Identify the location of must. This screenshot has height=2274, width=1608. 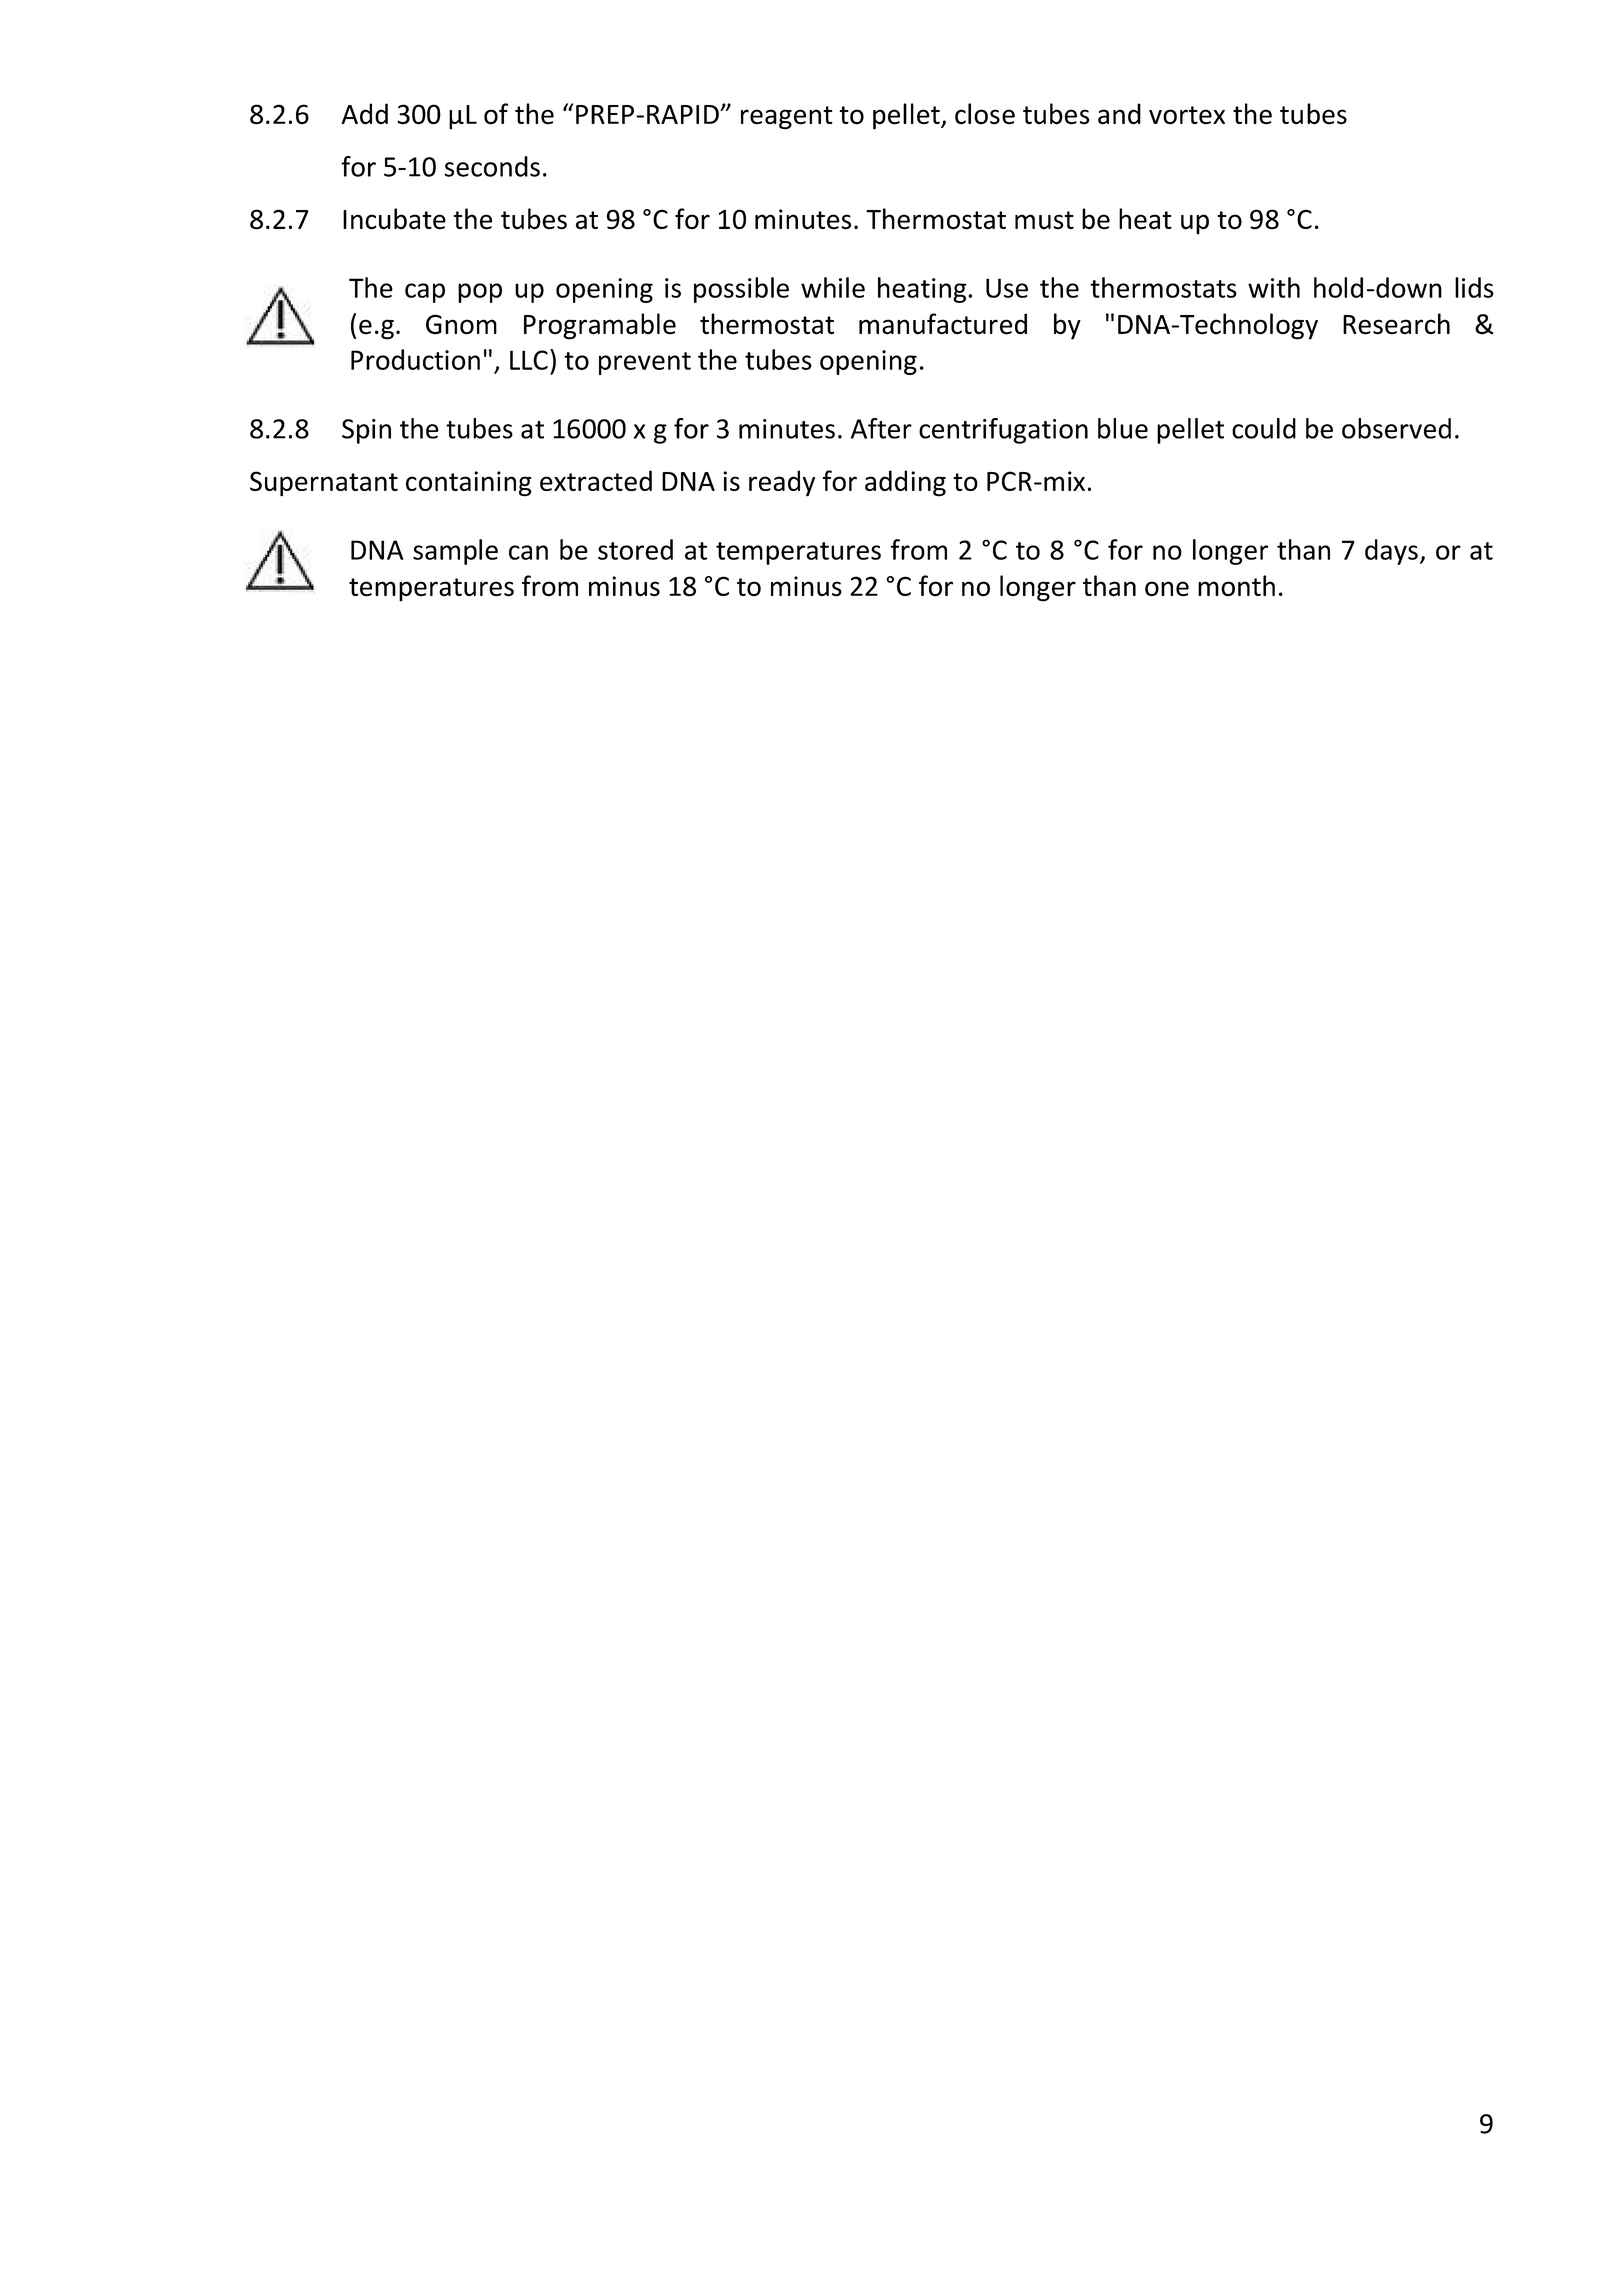
(1044, 220).
